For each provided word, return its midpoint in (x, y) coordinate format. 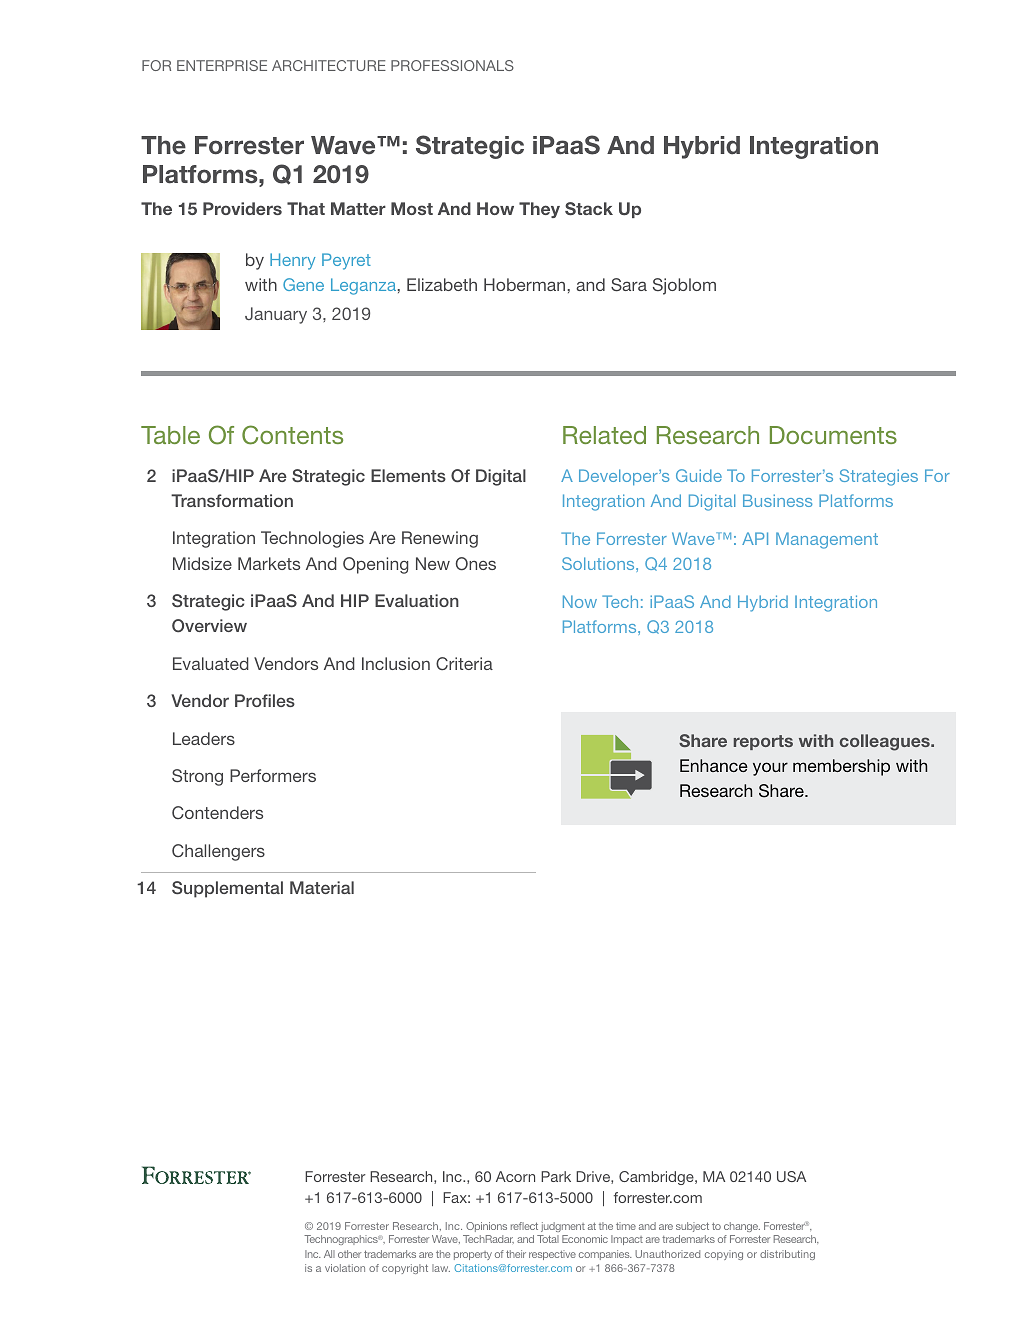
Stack (589, 209)
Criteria (464, 663)
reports (763, 742)
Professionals (452, 65)
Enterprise (222, 65)
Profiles (265, 700)
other (349, 1254)
